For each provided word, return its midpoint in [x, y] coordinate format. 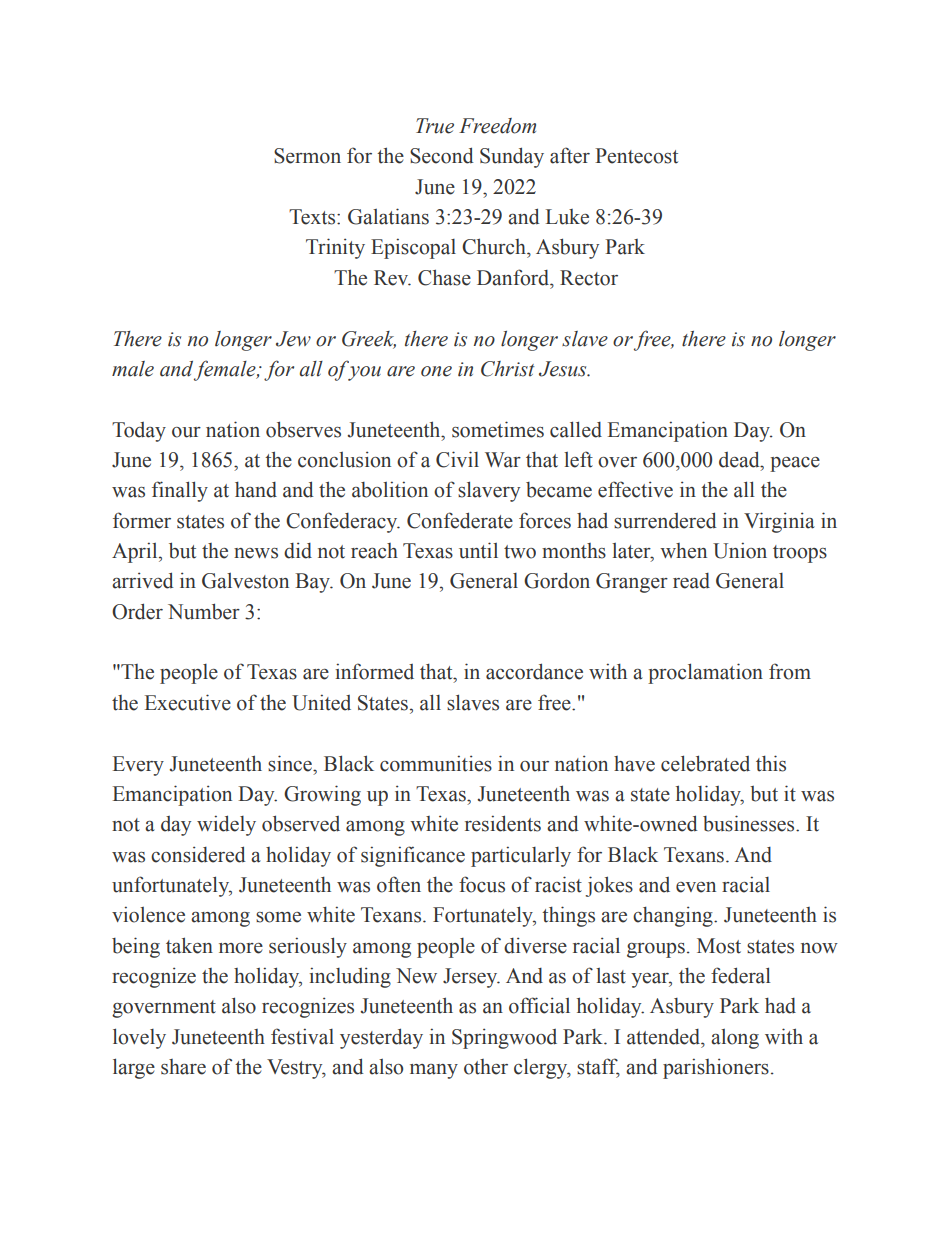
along [735, 1039]
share [183, 1067]
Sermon [307, 156]
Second [442, 155]
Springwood [504, 1038]
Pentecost [636, 156]
